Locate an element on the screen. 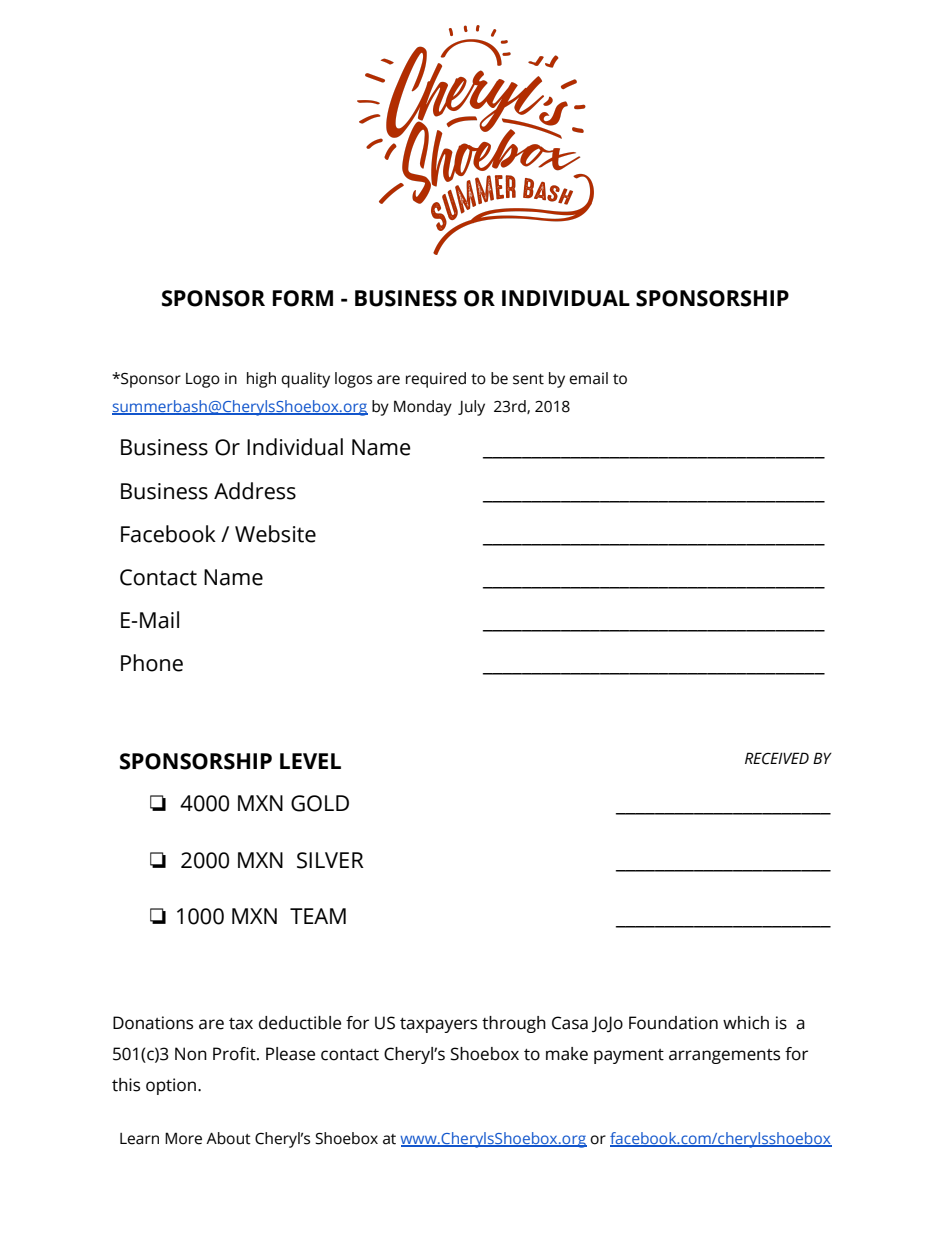 The image size is (952, 1233). required is located at coordinates (436, 380).
